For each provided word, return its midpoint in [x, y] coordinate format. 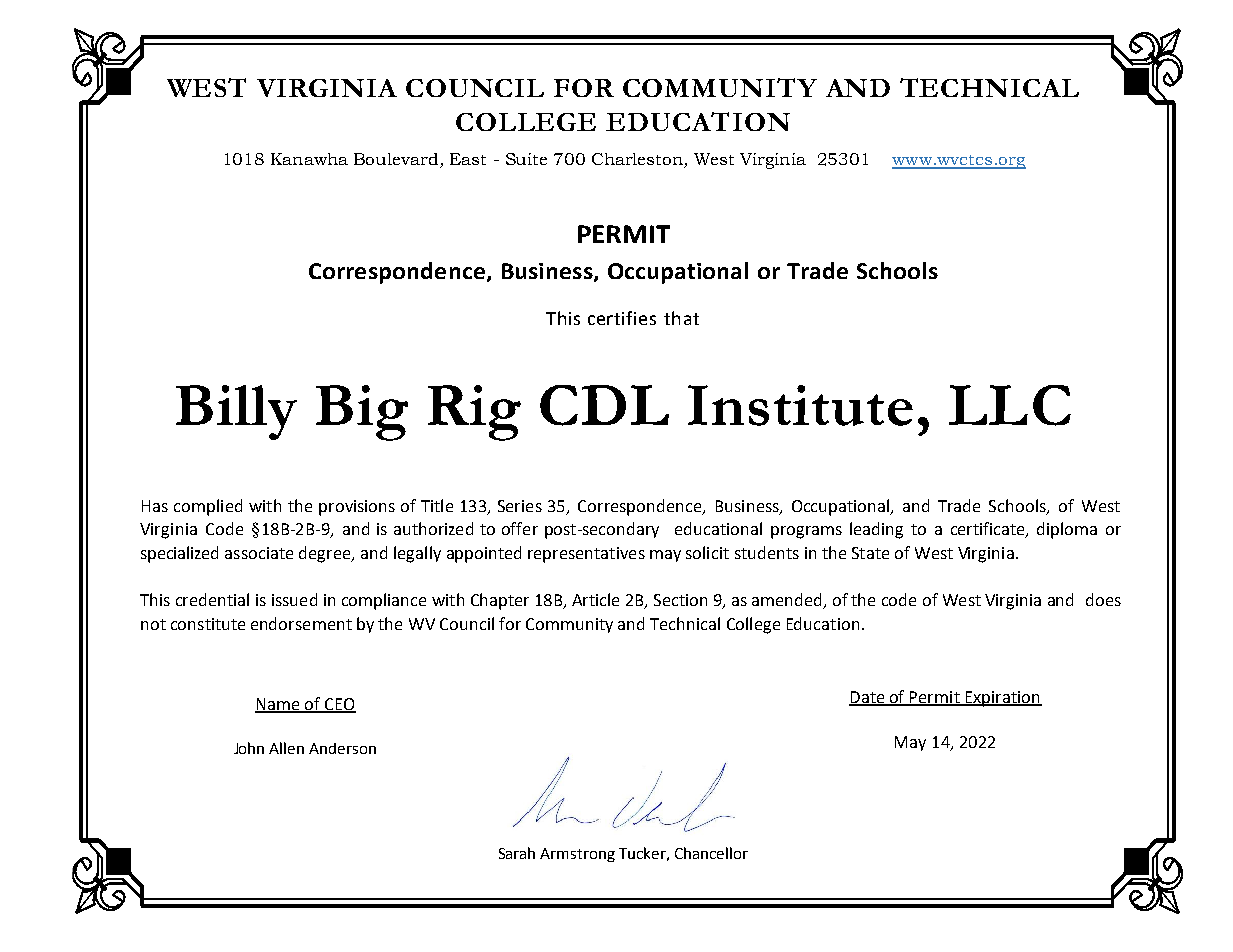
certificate [989, 530]
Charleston [638, 160]
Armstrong [577, 855]
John [249, 748]
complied [208, 507]
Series [520, 506]
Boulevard [397, 160]
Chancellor [711, 853]
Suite [526, 159]
